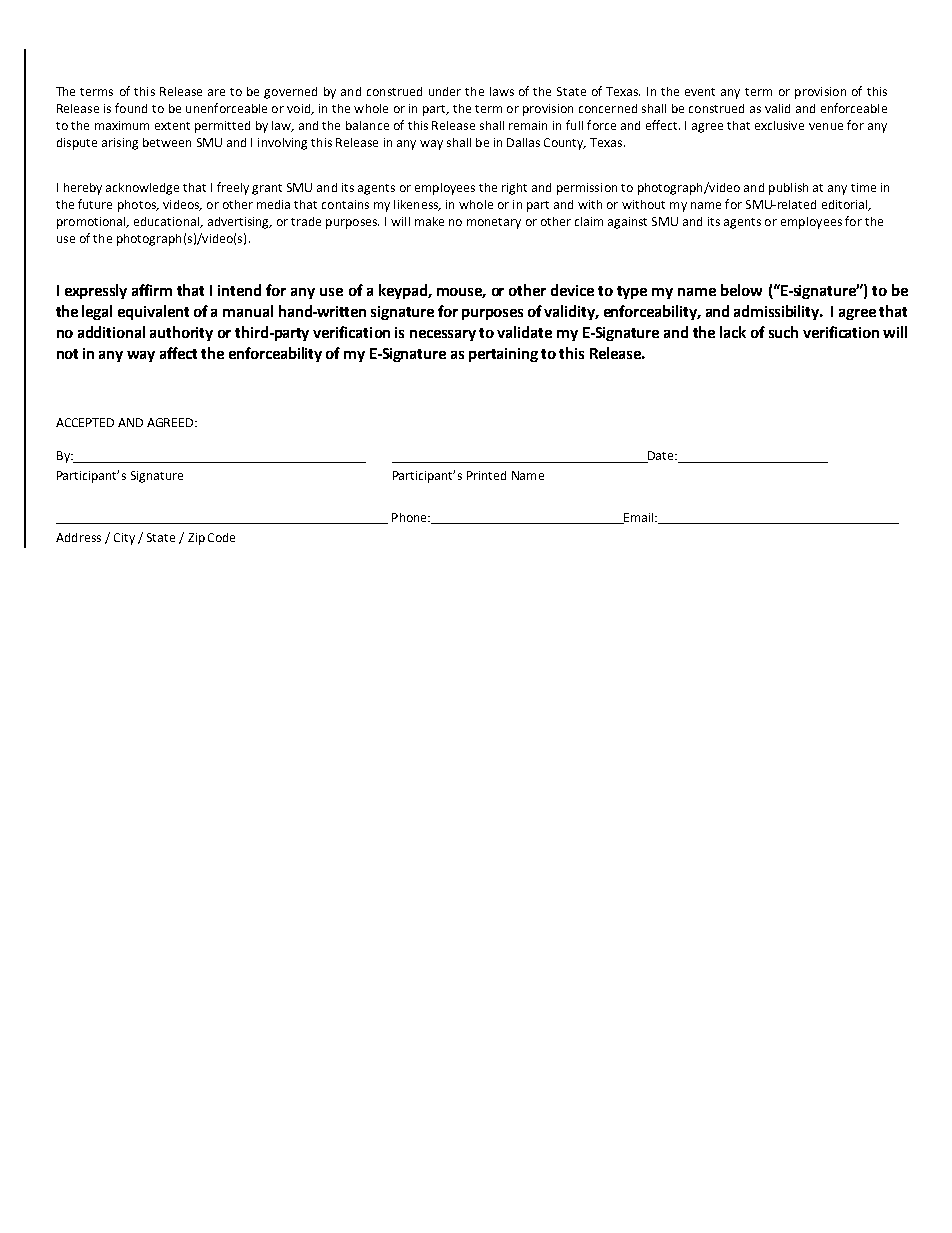  What do you see at coordinates (131, 108) in the screenshot?
I see `found` at bounding box center [131, 108].
